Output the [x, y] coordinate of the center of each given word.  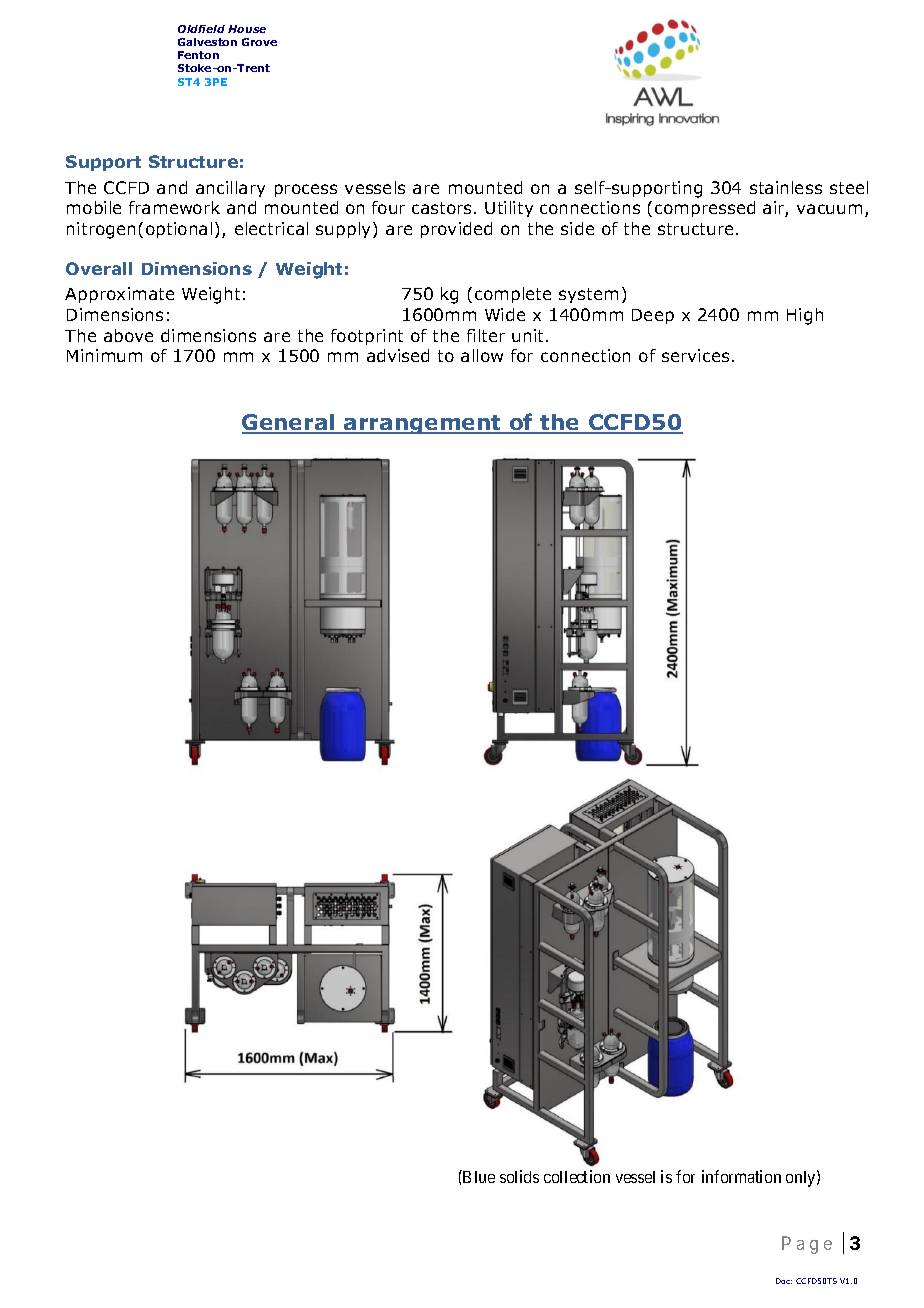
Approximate [119, 295]
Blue [478, 1176]
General [289, 423]
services [695, 355]
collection [577, 1176]
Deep [653, 316]
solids [519, 1176]
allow [482, 355]
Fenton [198, 55]
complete [513, 295]
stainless [786, 187]
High [805, 316]
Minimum [104, 355]
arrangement [423, 424]
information [741, 1176]
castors [443, 208]
